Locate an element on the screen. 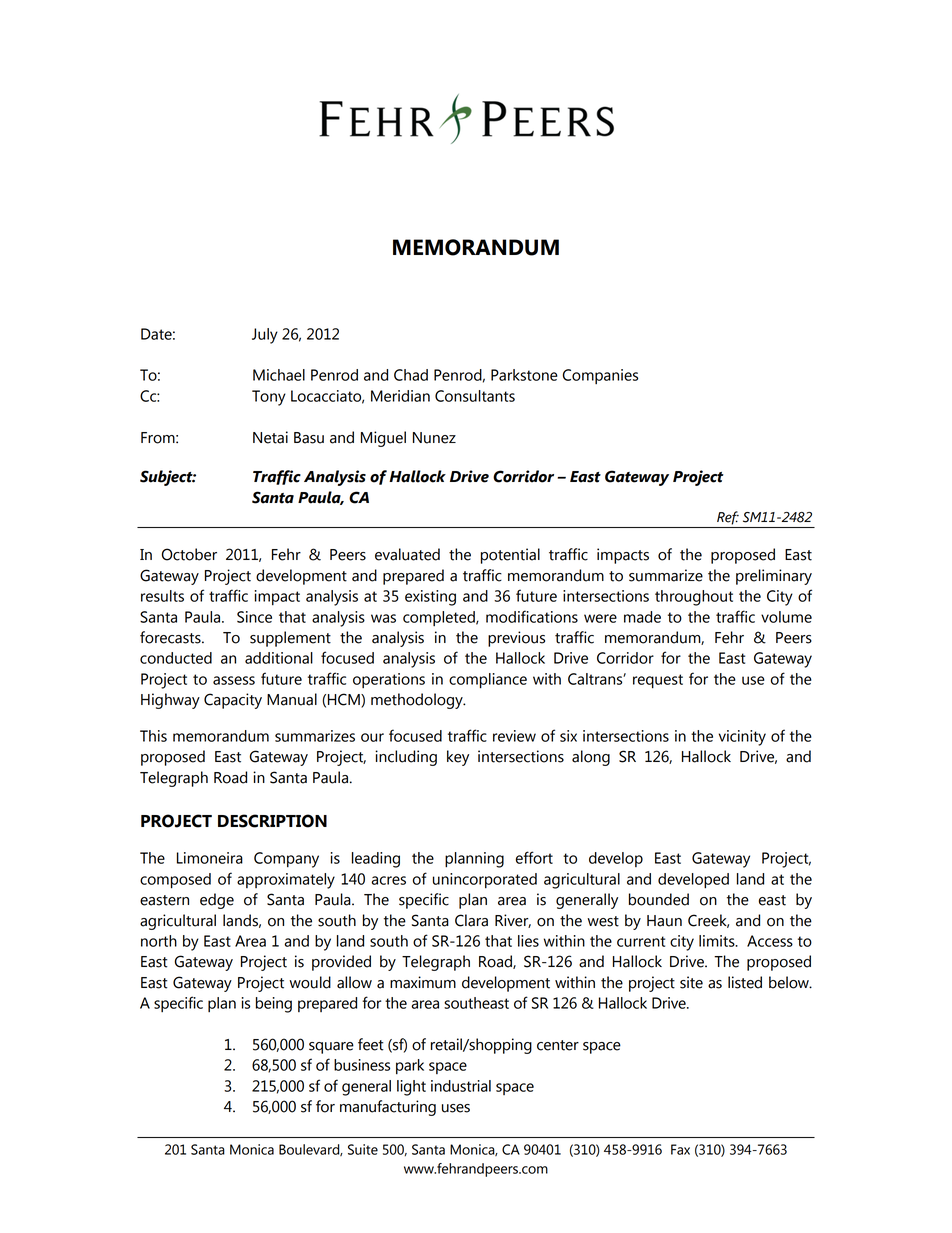 Image resolution: width=952 pixels, height=1233 pixels. compliance is located at coordinates (488, 681).
